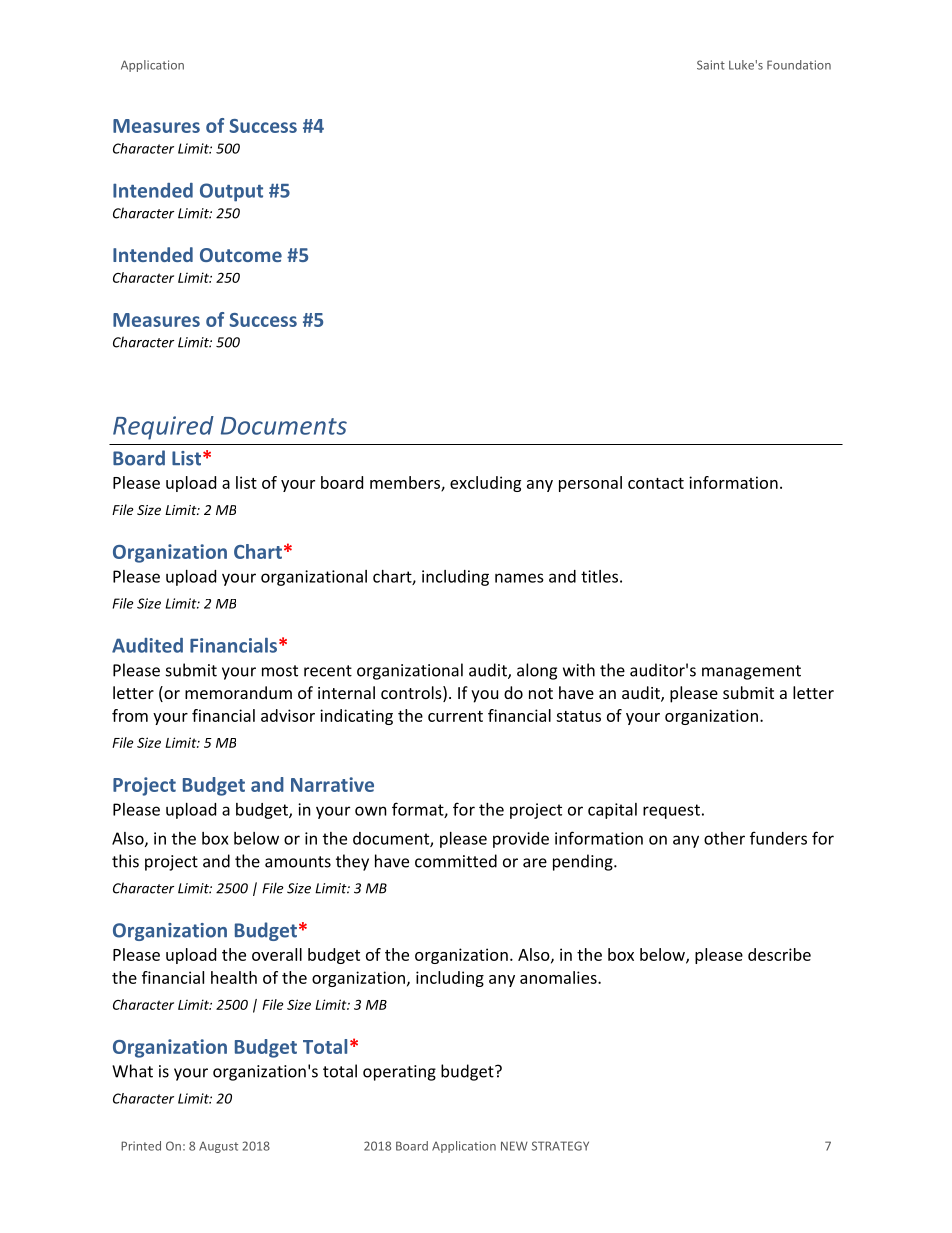 The image size is (952, 1233). I want to click on other, so click(724, 838).
